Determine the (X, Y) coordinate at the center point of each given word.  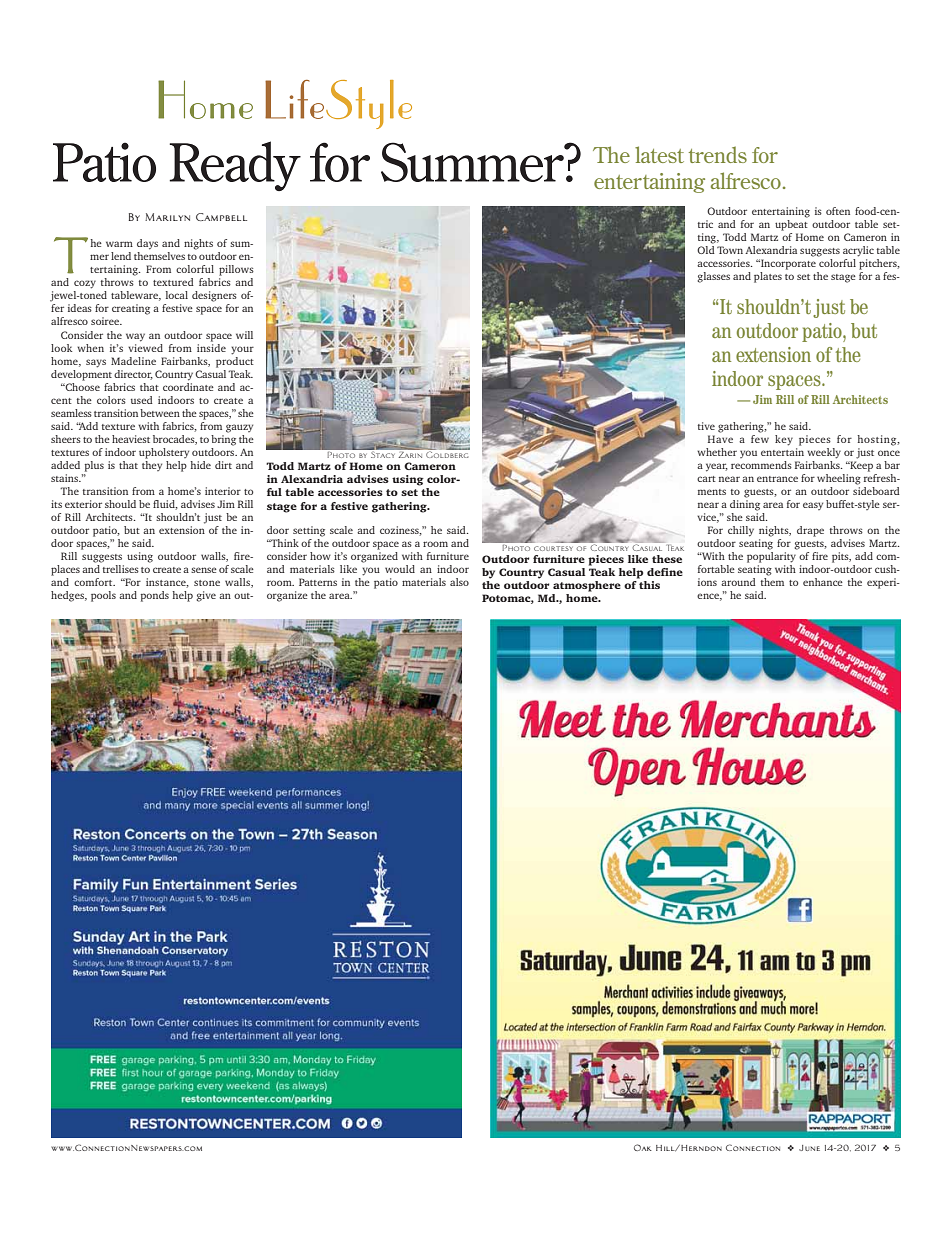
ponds (155, 596)
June (809, 1148)
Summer (473, 162)
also (459, 582)
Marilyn (167, 217)
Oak (643, 1147)
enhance (823, 582)
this (649, 585)
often (838, 211)
